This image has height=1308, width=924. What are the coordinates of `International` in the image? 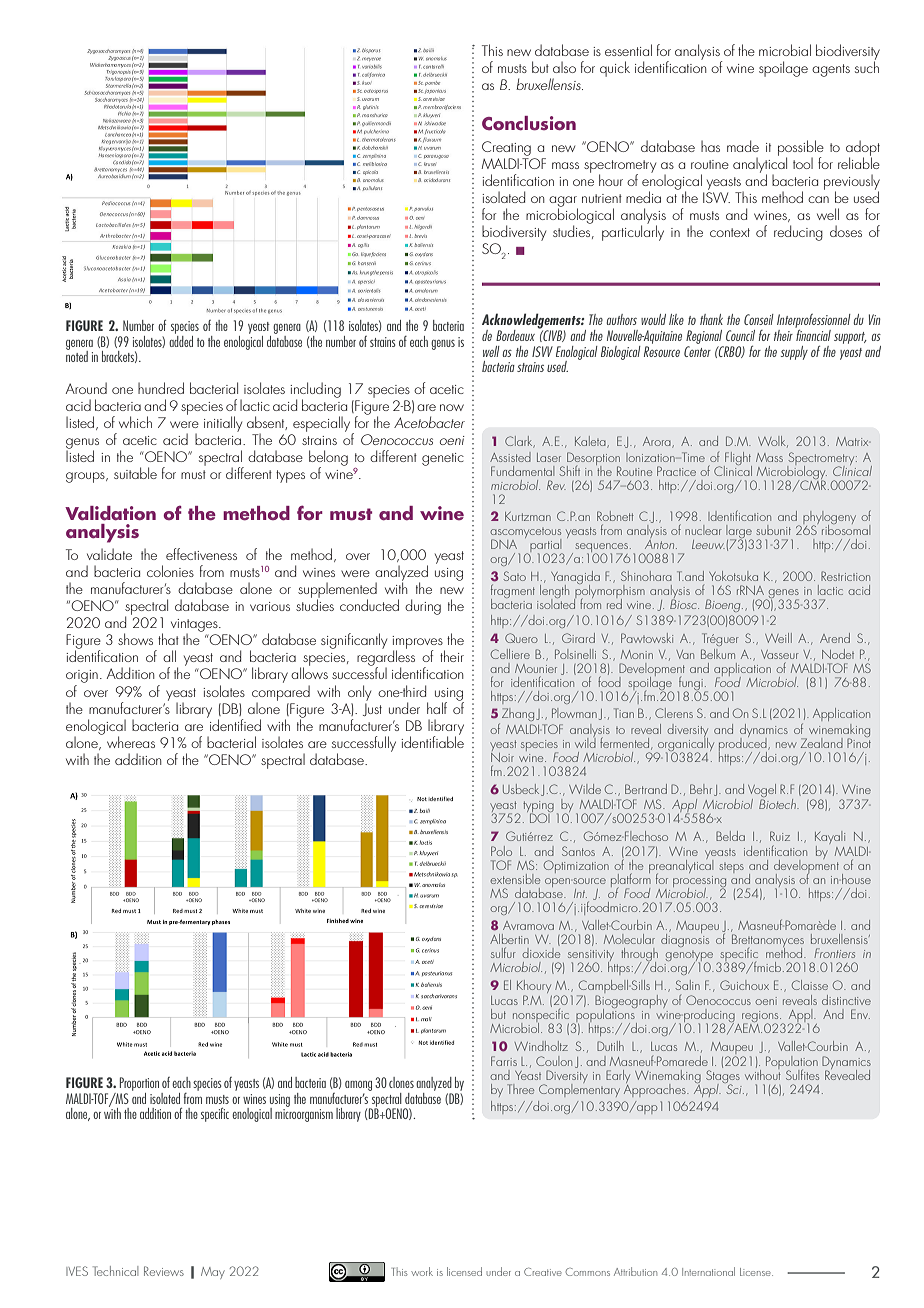 It's located at (708, 1271).
